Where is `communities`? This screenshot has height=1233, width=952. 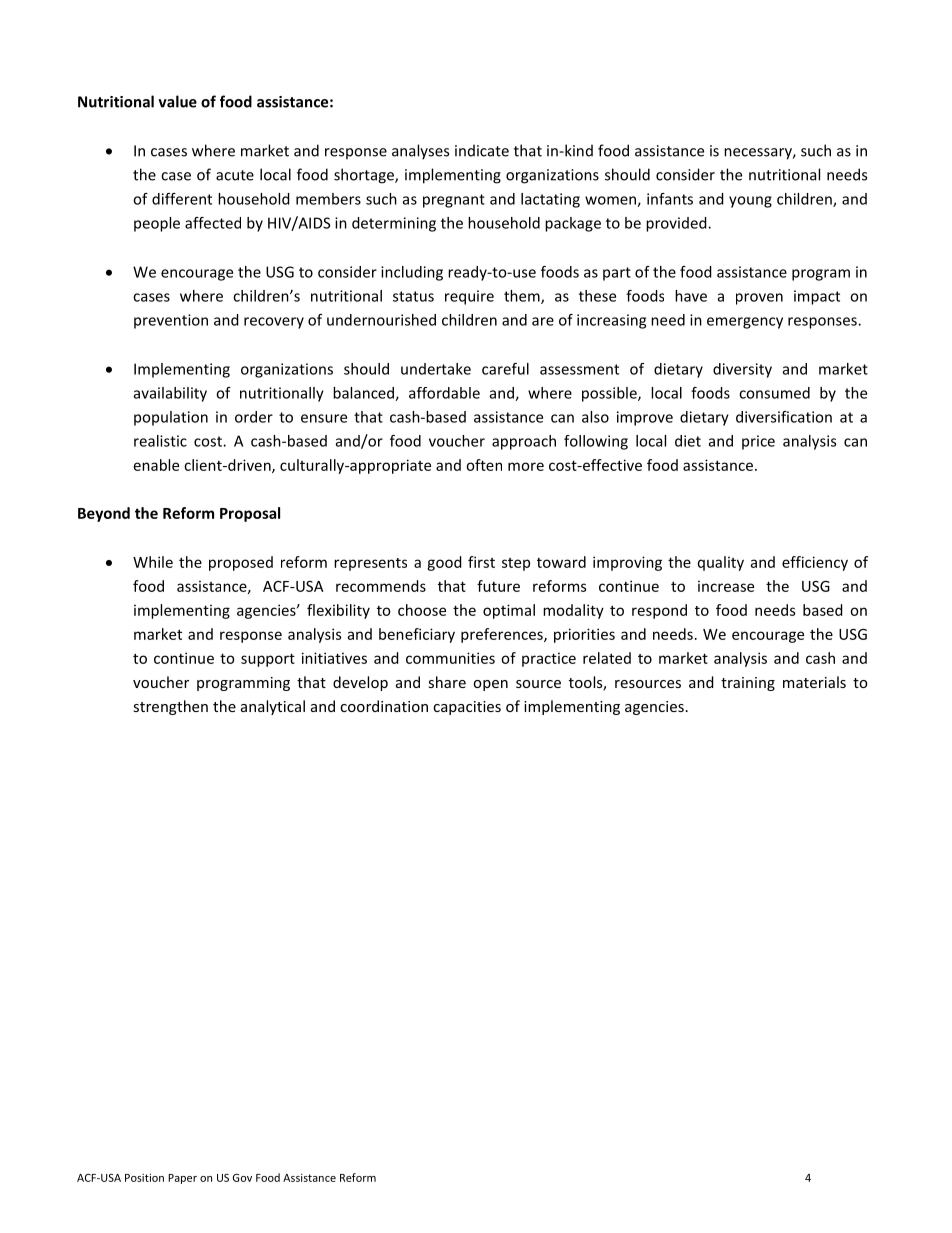
communities is located at coordinates (450, 658).
